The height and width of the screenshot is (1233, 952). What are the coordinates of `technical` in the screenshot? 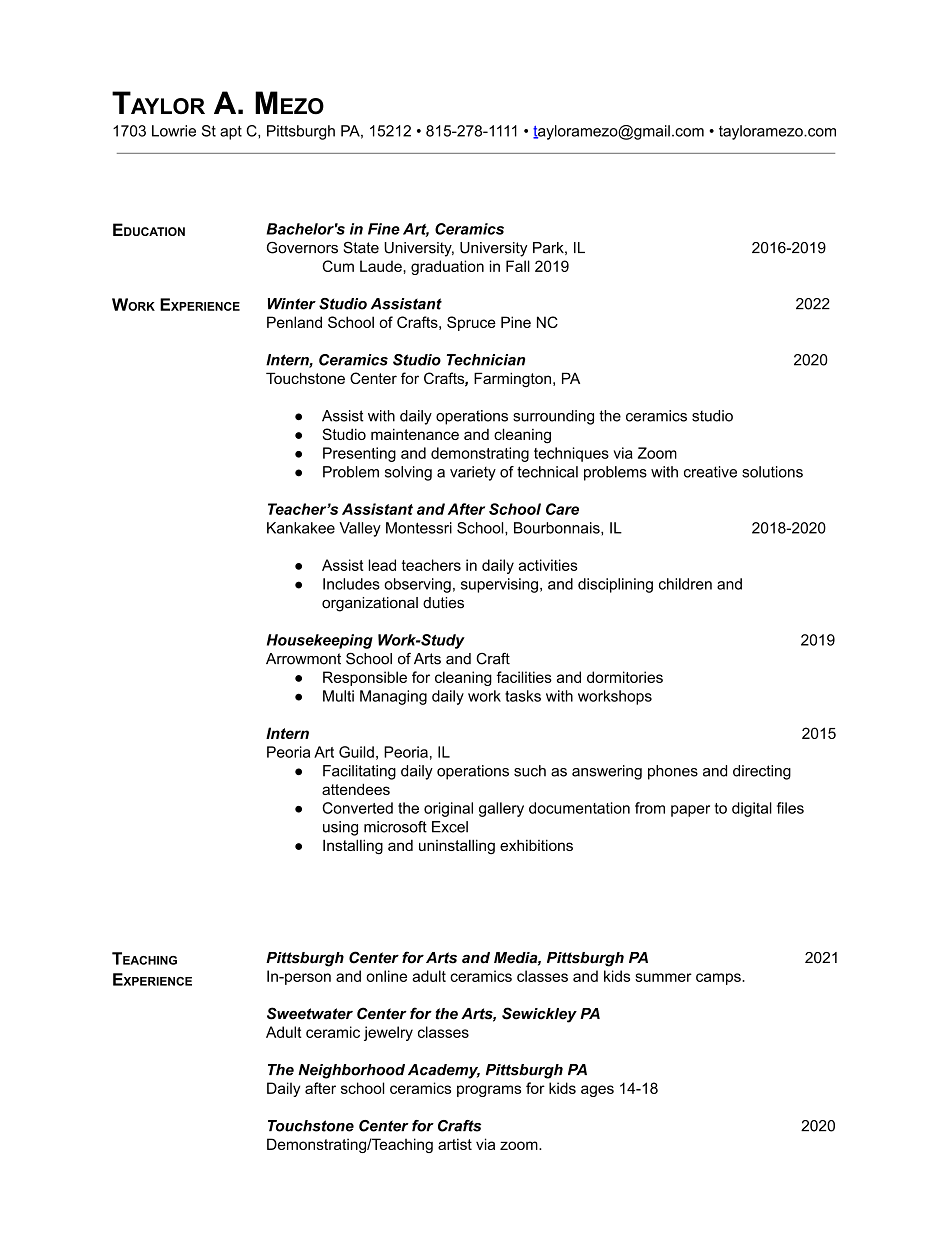 It's located at (547, 472).
